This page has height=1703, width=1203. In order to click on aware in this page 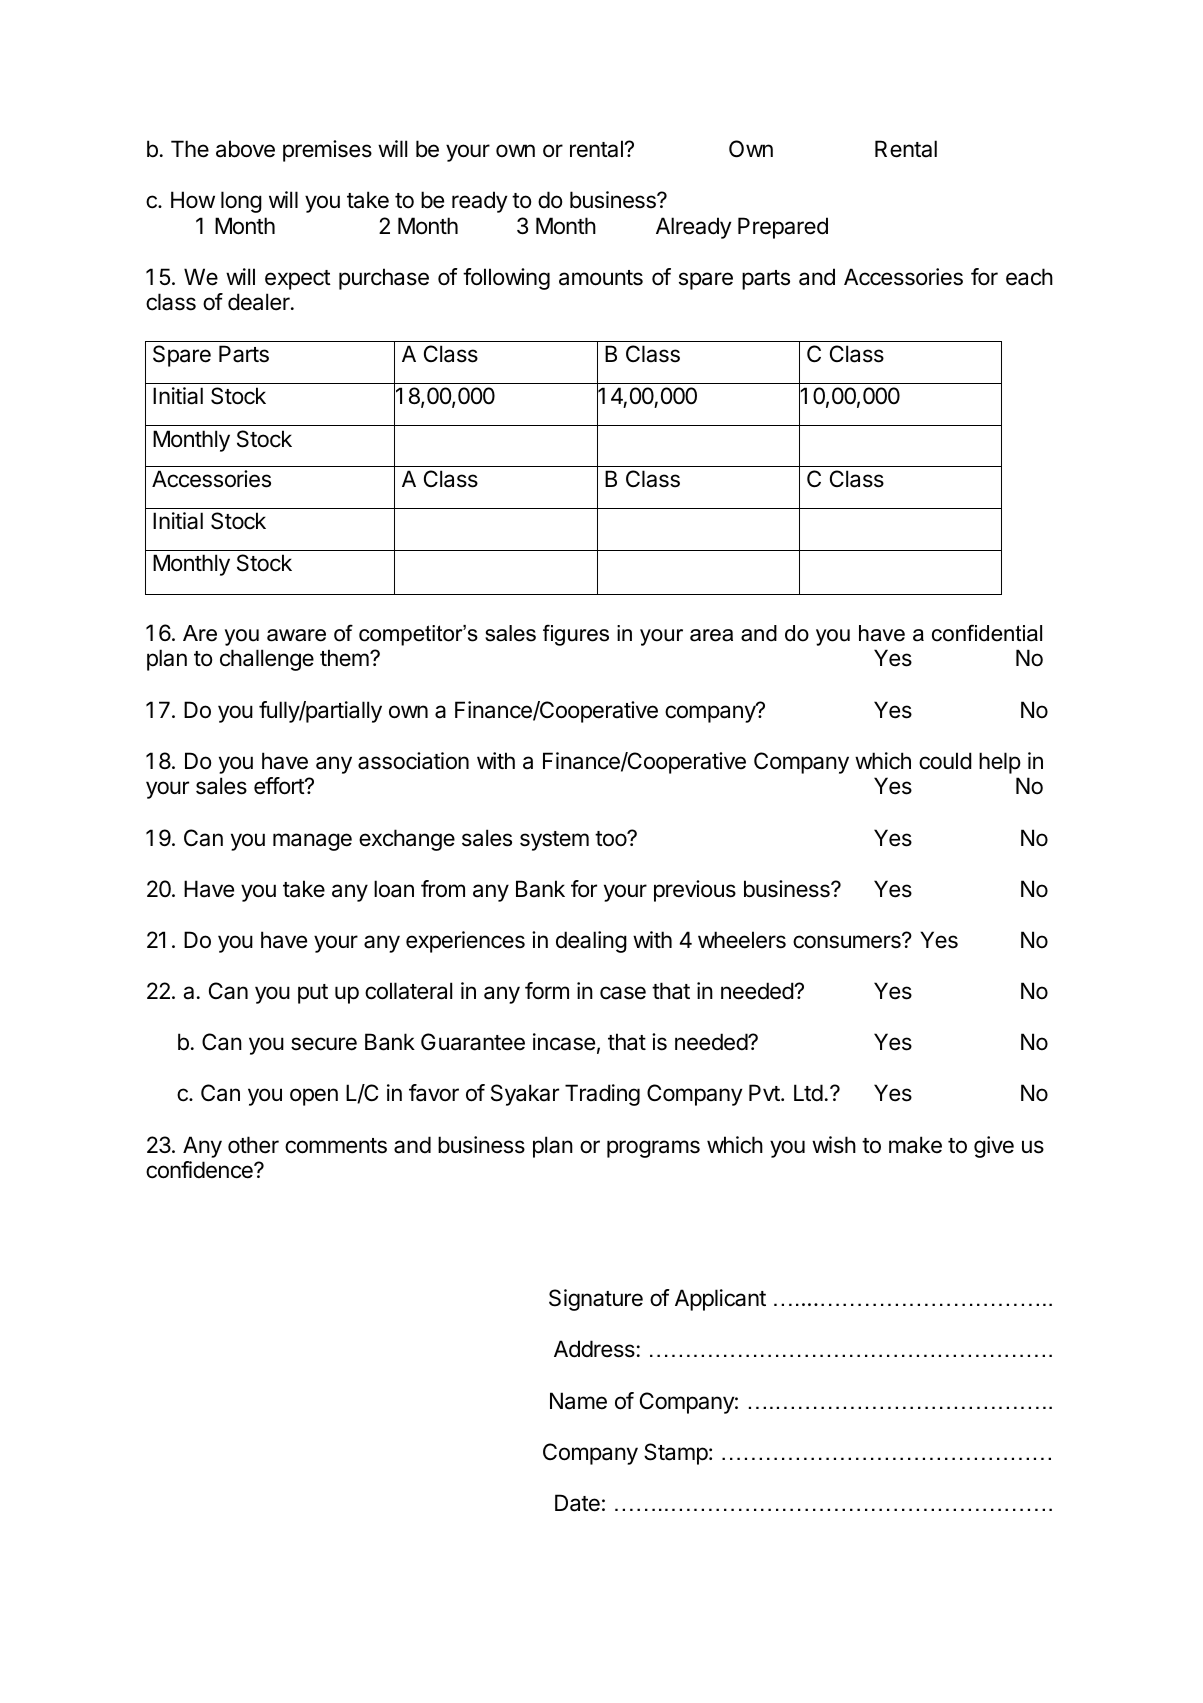, I will do `click(296, 635)`.
